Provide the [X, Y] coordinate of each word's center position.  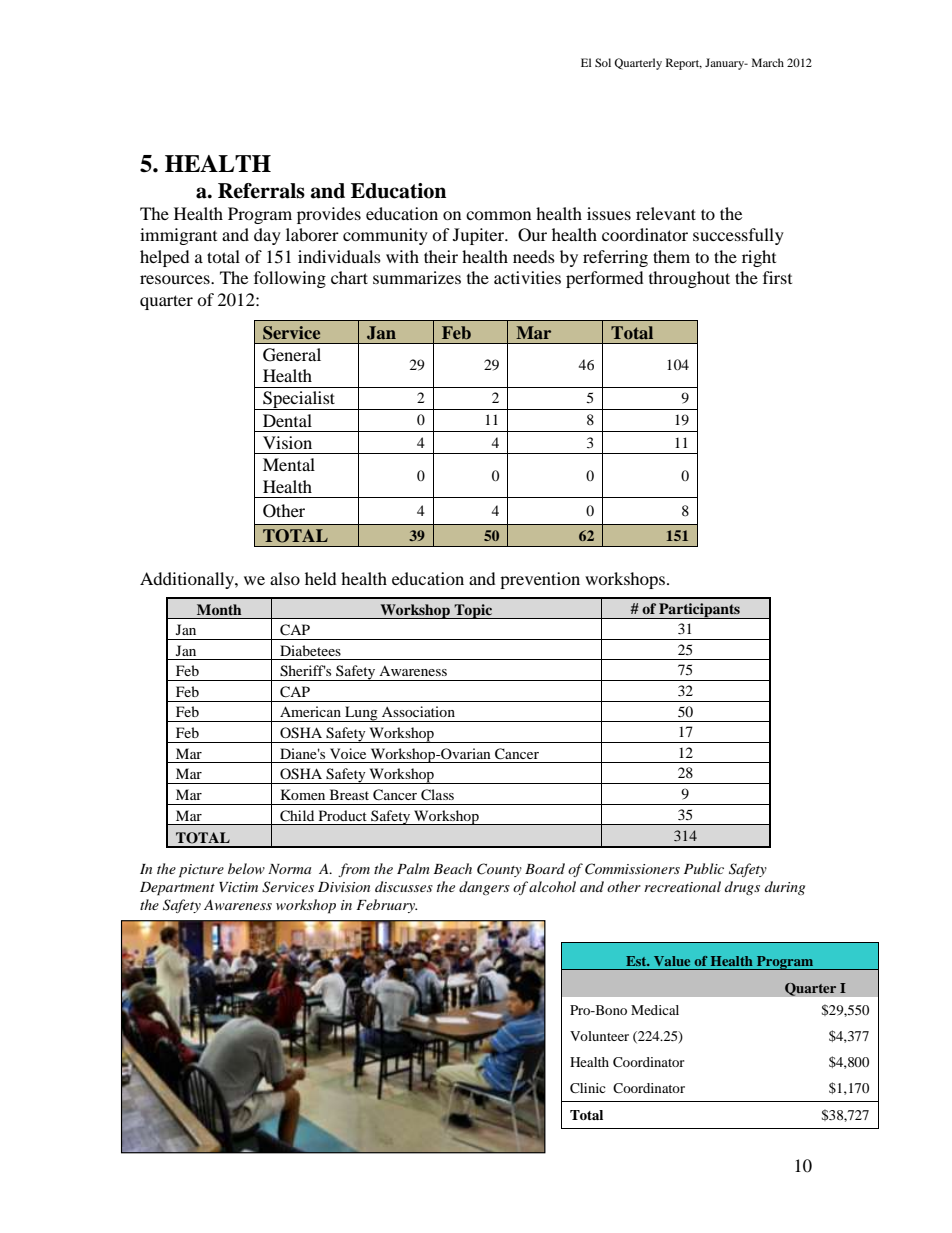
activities [527, 277]
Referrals [261, 191]
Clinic [588, 1088]
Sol [603, 62]
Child [297, 816]
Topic [473, 611]
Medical [655, 1010]
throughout [689, 279]
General [292, 355]
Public [704, 868]
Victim [238, 887]
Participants [699, 611]
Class [437, 795]
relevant [666, 213]
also [285, 578]
